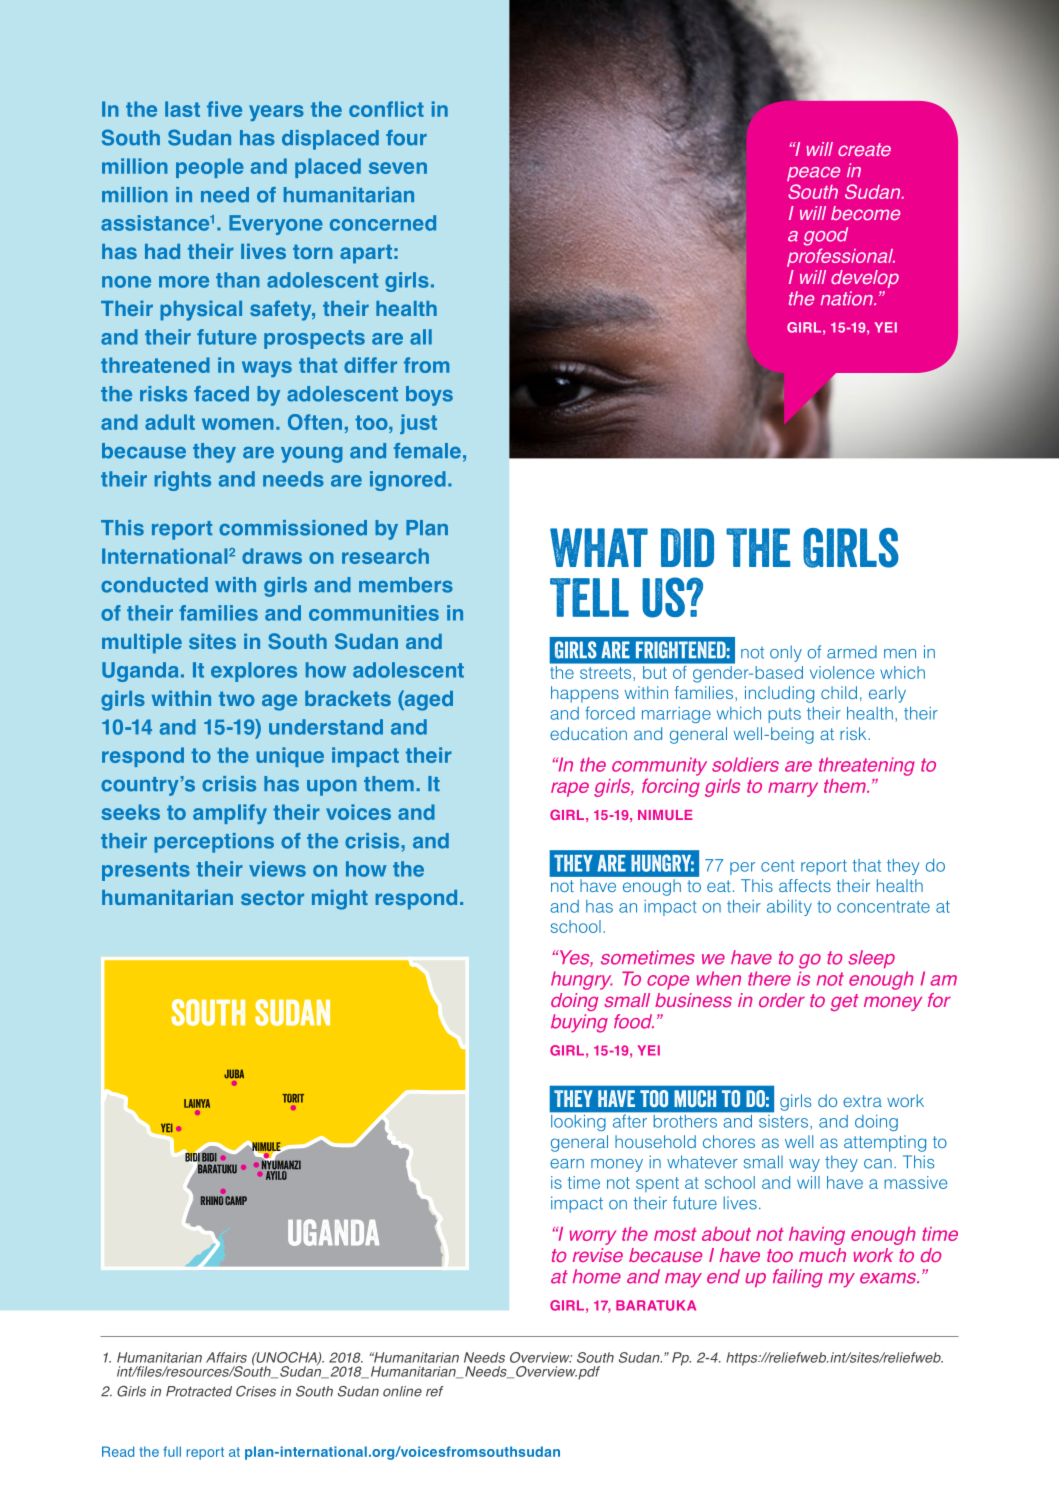 The width and height of the screenshot is (1059, 1497). Describe the element at coordinates (589, 597) in the screenshot. I see `Tell` at that location.
